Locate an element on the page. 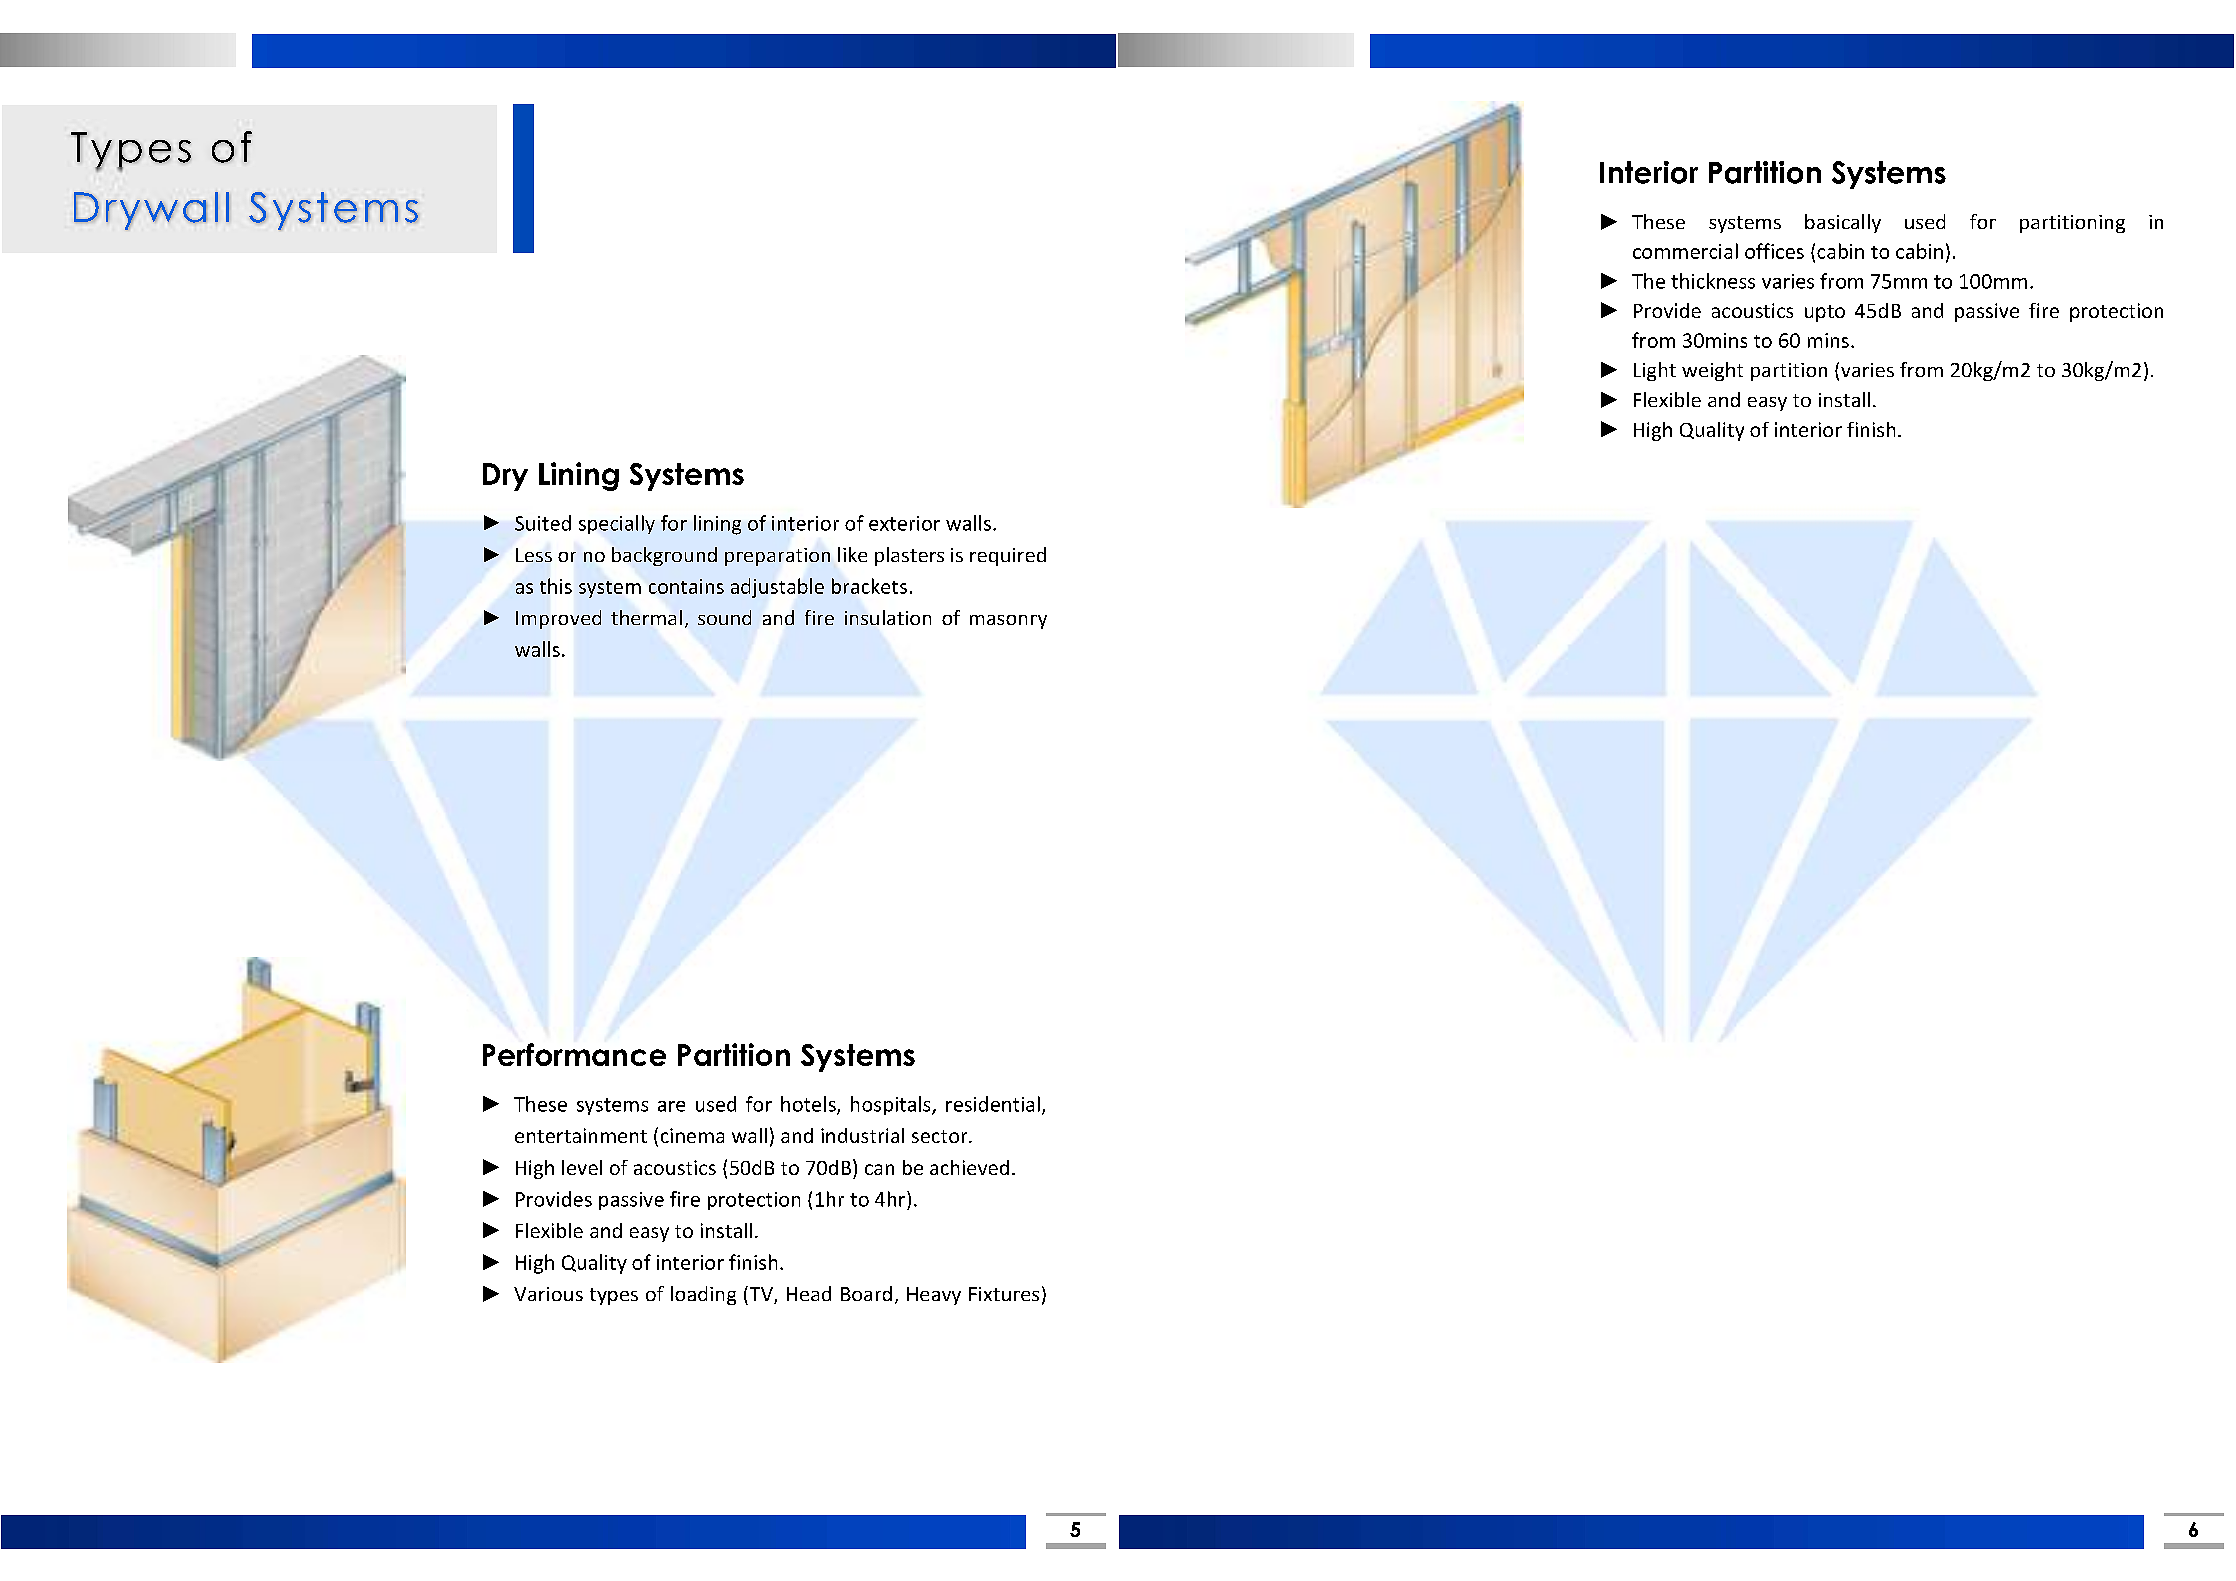  sector is located at coordinates (941, 1136).
